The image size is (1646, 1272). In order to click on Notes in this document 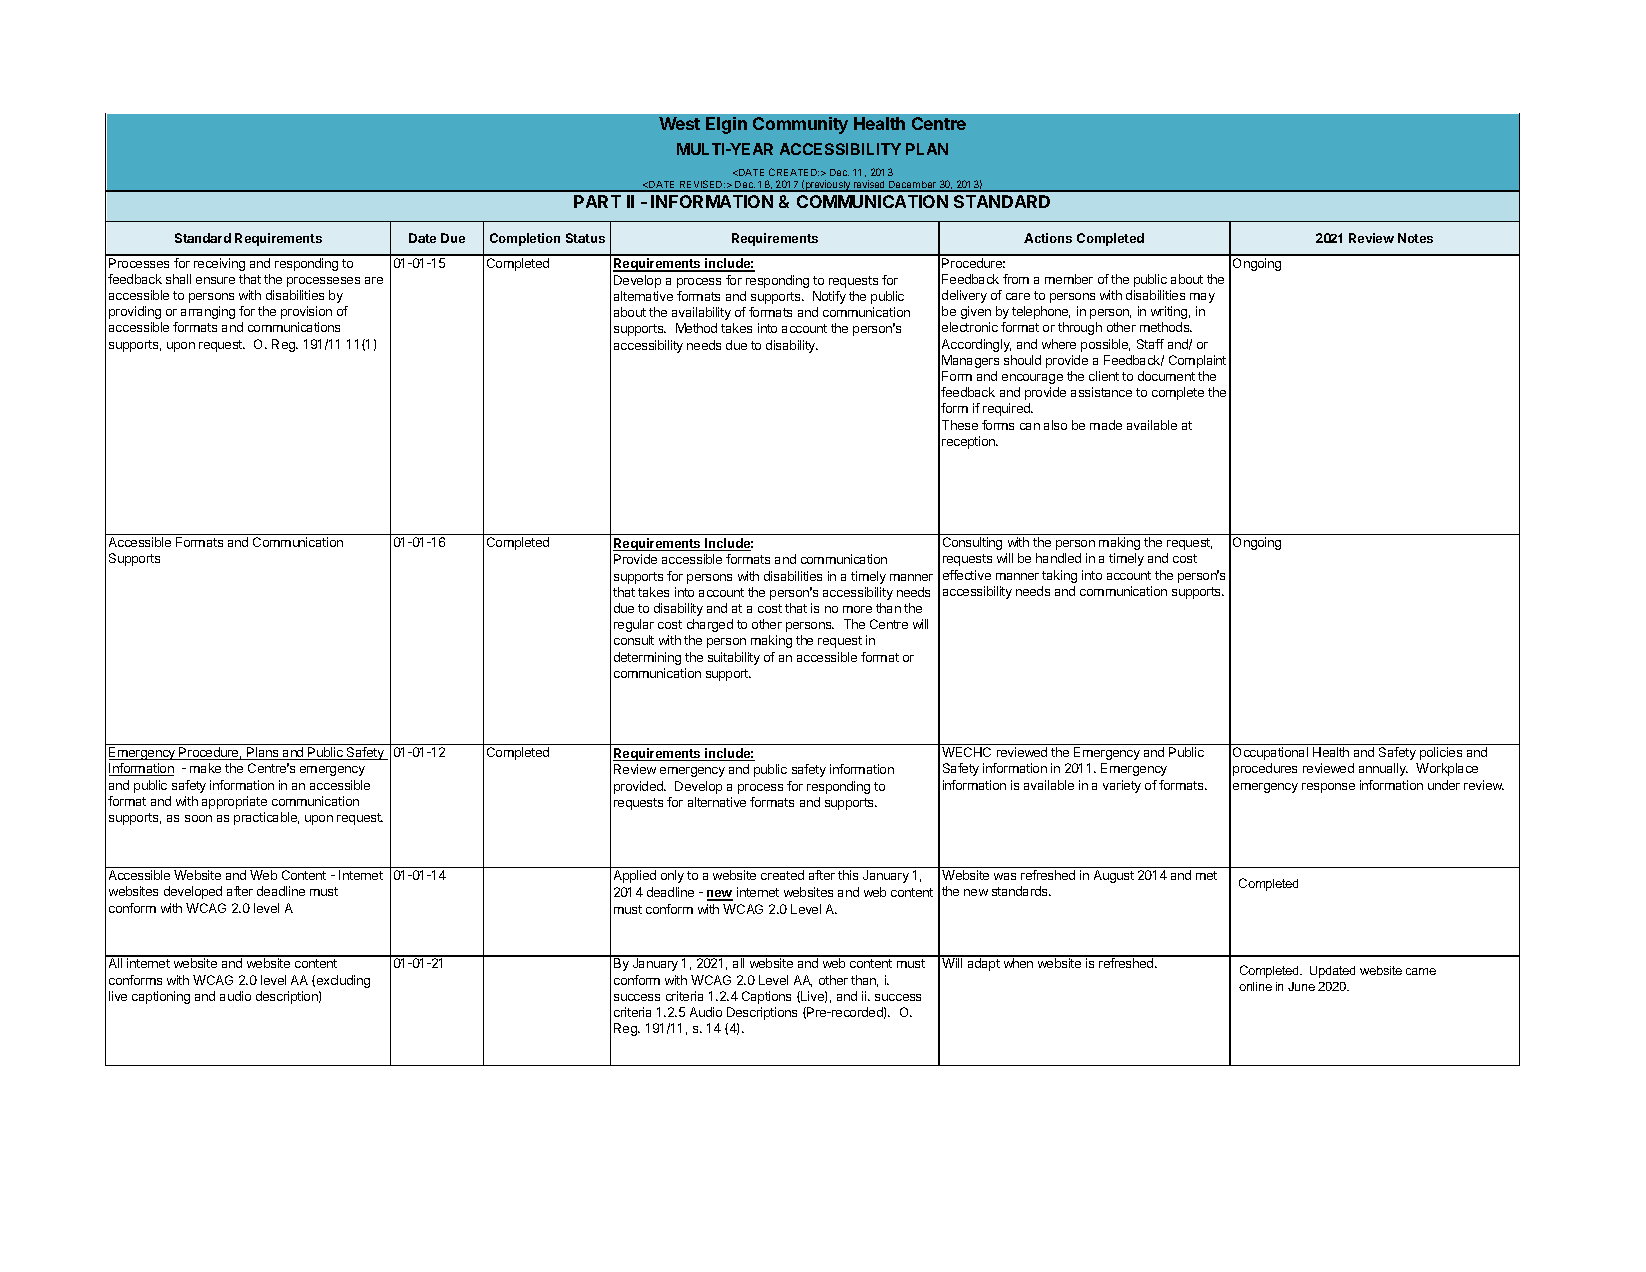, I will do `click(1415, 238)`.
